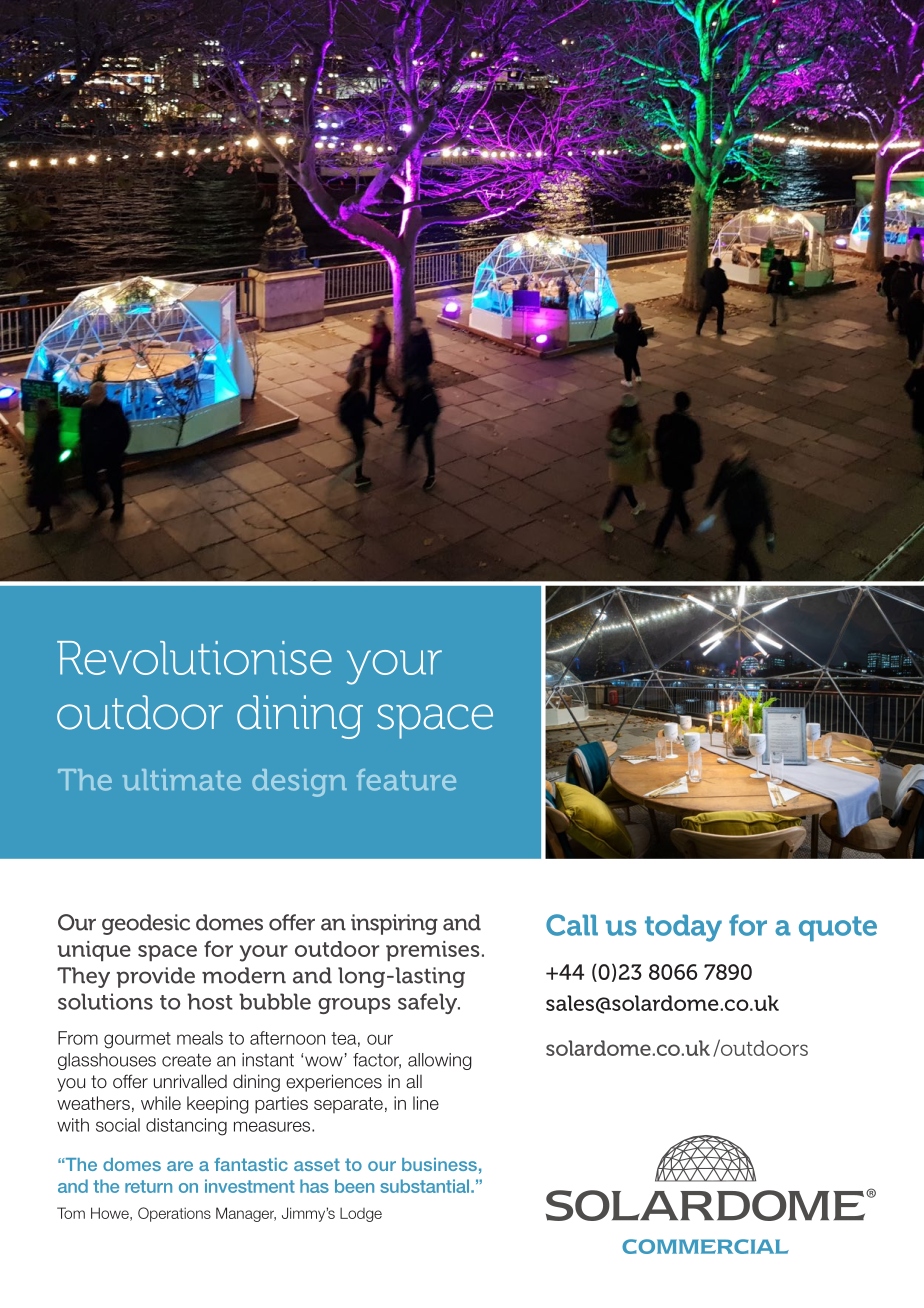  What do you see at coordinates (148, 1186) in the document?
I see `return` at bounding box center [148, 1186].
